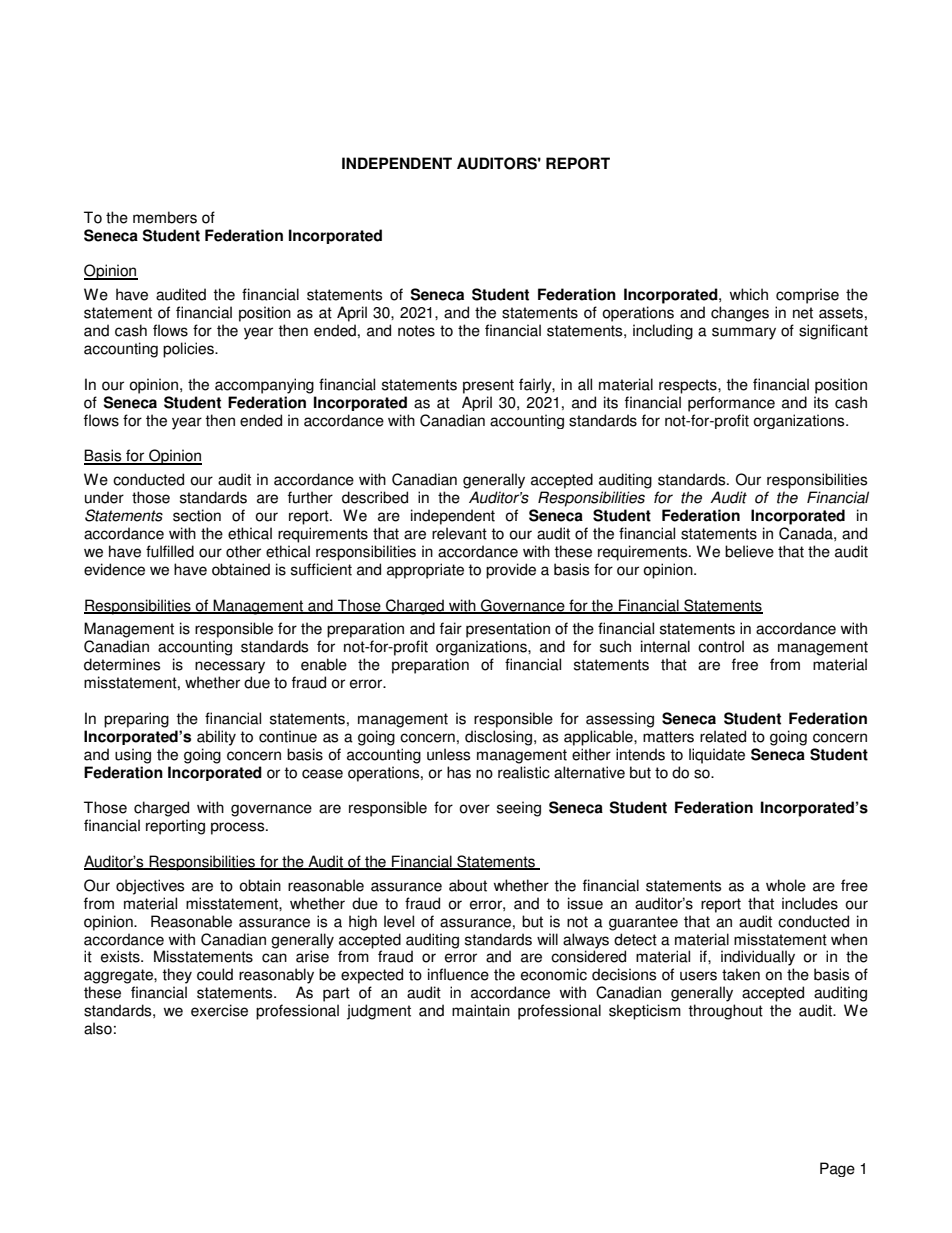  Describe the element at coordinates (500, 738) in the image. I see `disclosing` at that location.
